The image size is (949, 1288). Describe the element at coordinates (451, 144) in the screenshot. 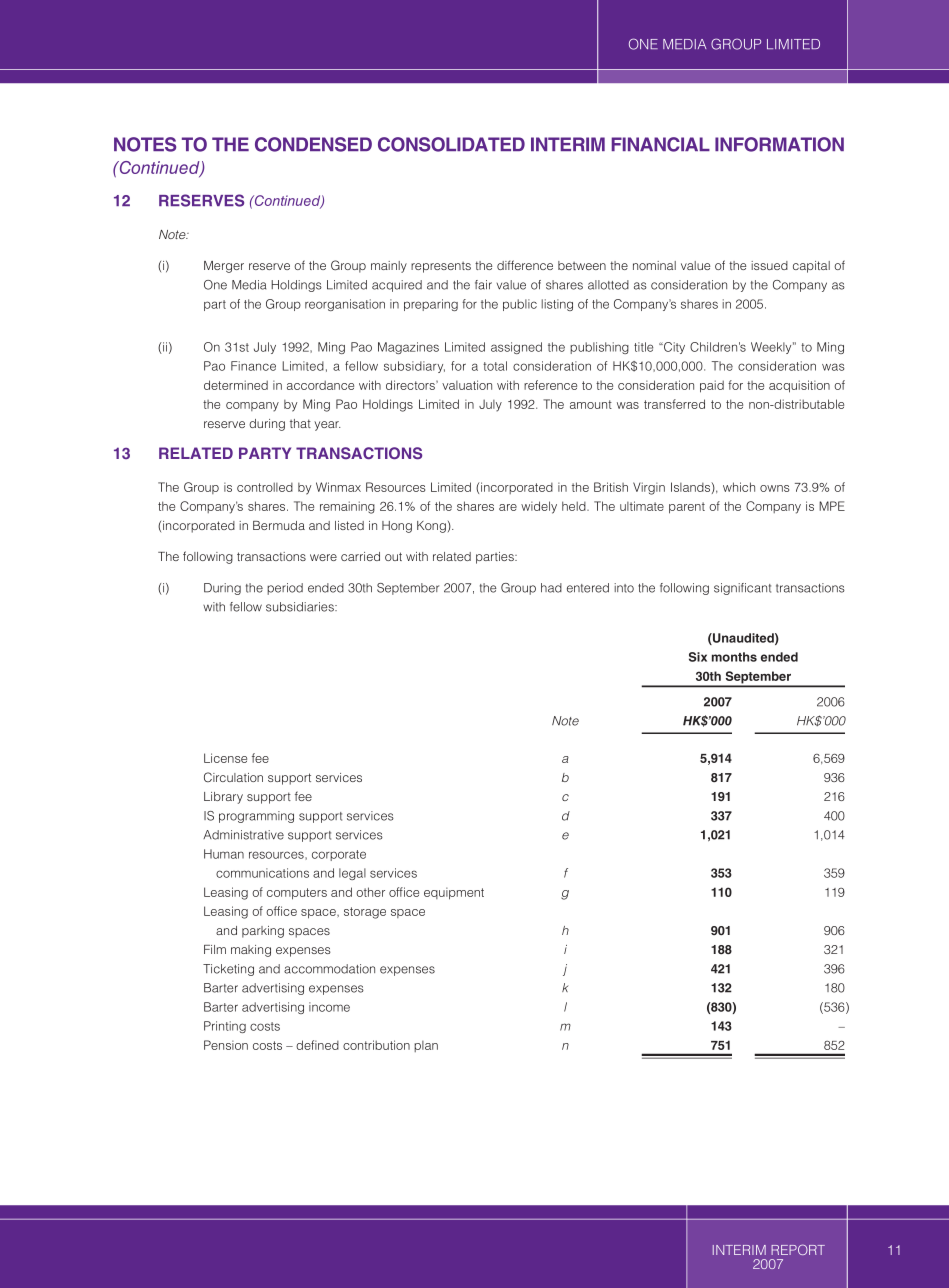

I see `CONSOLIDATED` at that location.
